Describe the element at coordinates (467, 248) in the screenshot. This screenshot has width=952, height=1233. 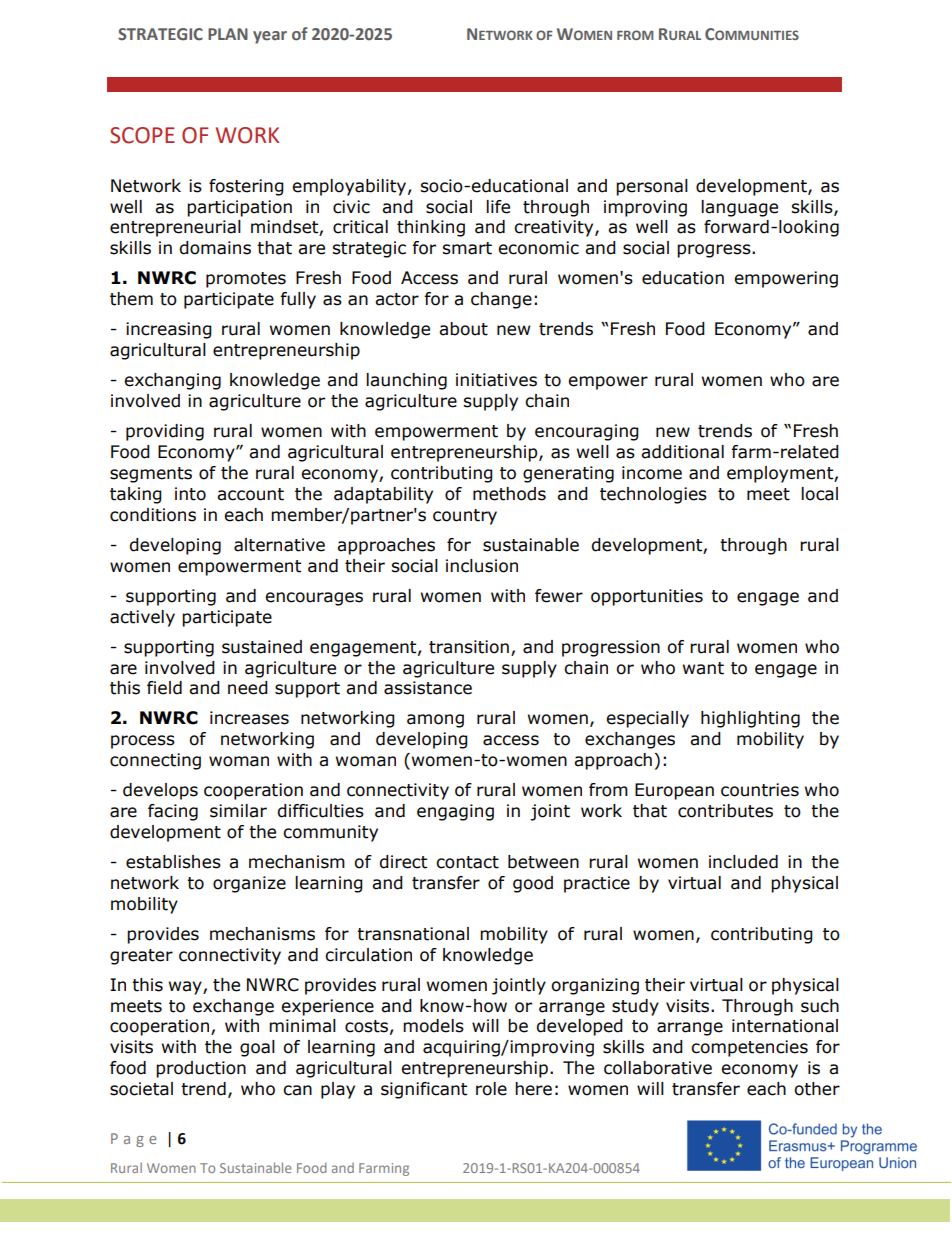
I see `smart` at that location.
